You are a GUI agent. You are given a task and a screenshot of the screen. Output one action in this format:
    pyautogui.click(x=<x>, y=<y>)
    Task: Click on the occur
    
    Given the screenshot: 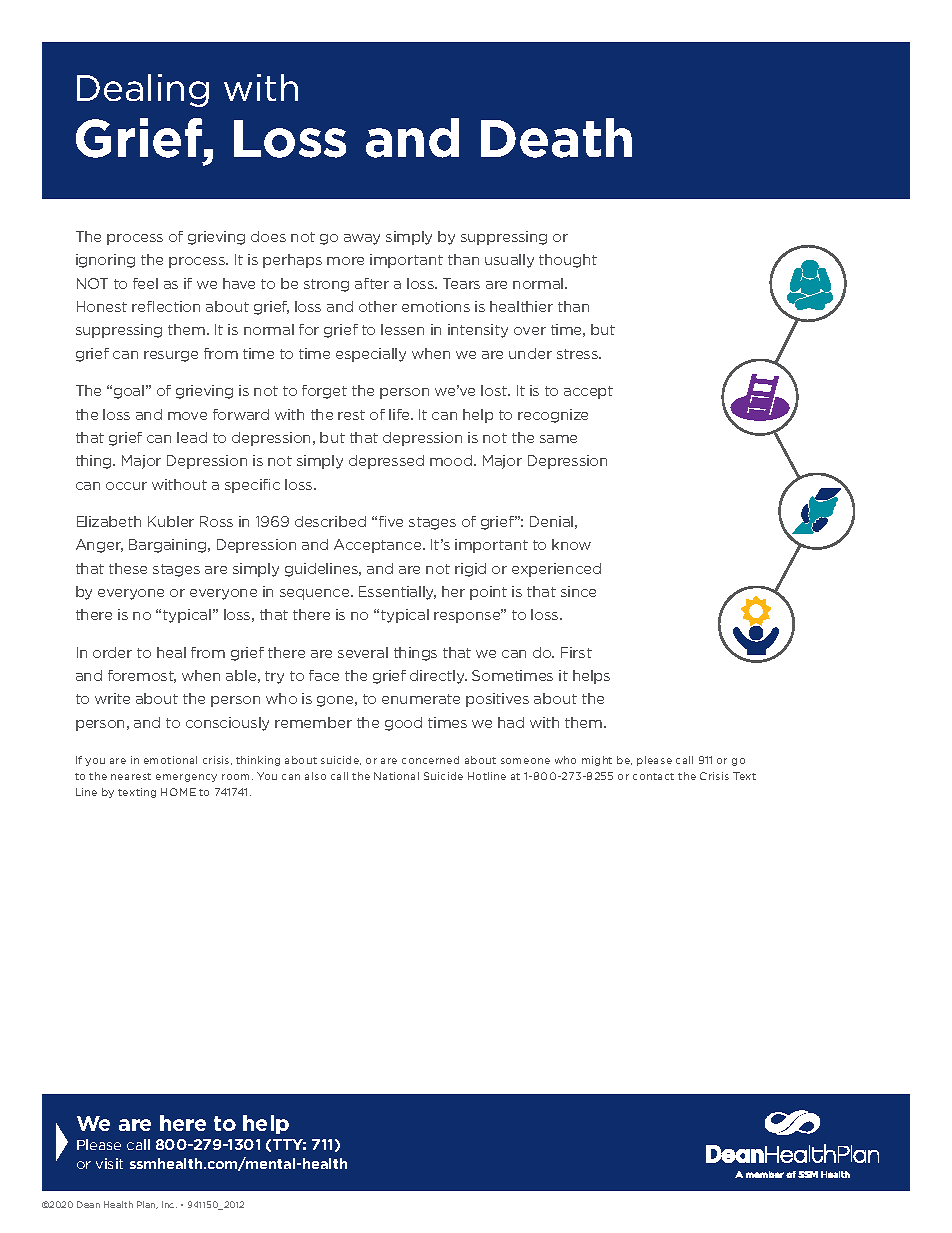 What is the action you would take?
    pyautogui.click(x=126, y=486)
